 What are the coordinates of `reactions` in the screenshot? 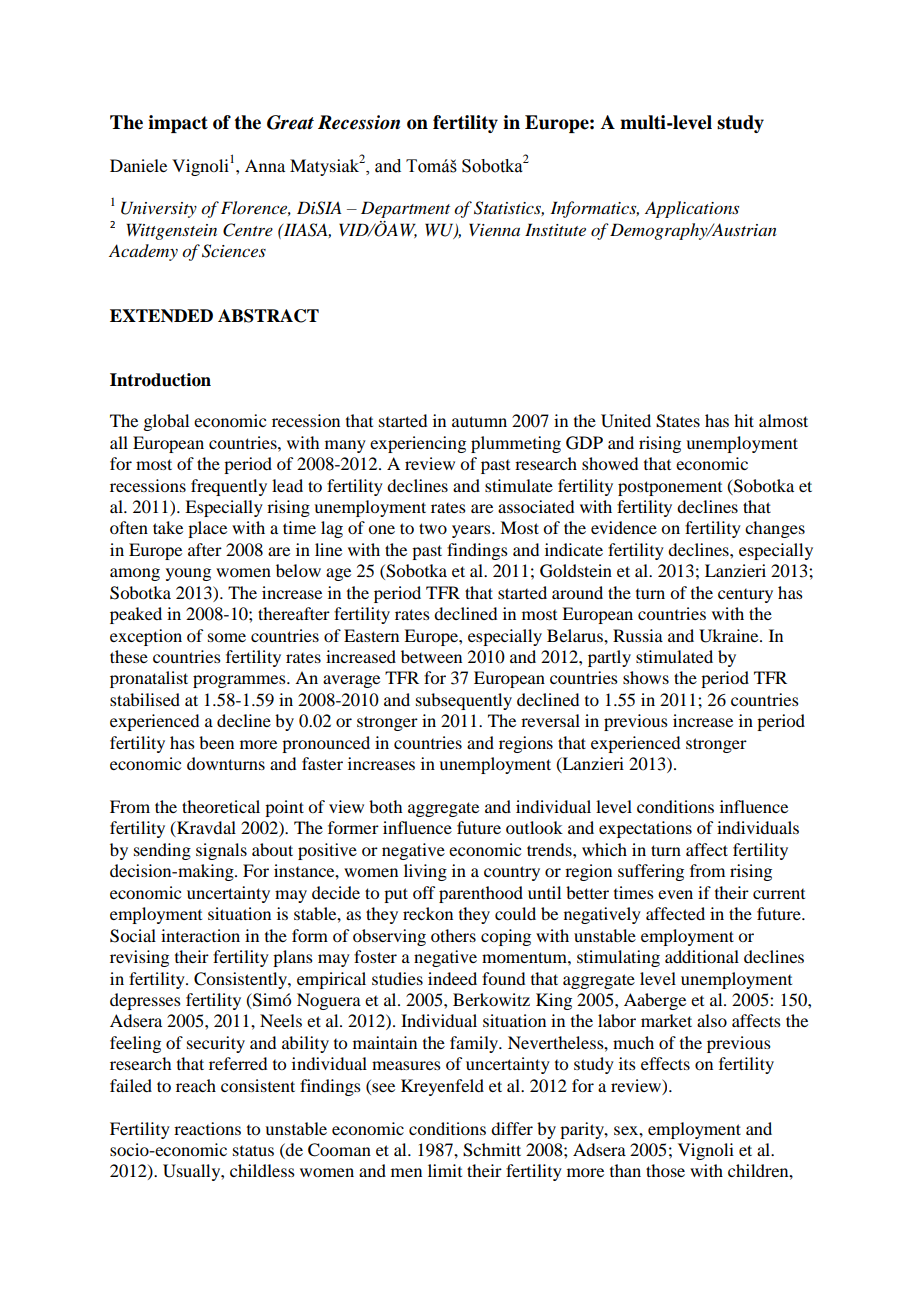 It's located at (207, 1128).
